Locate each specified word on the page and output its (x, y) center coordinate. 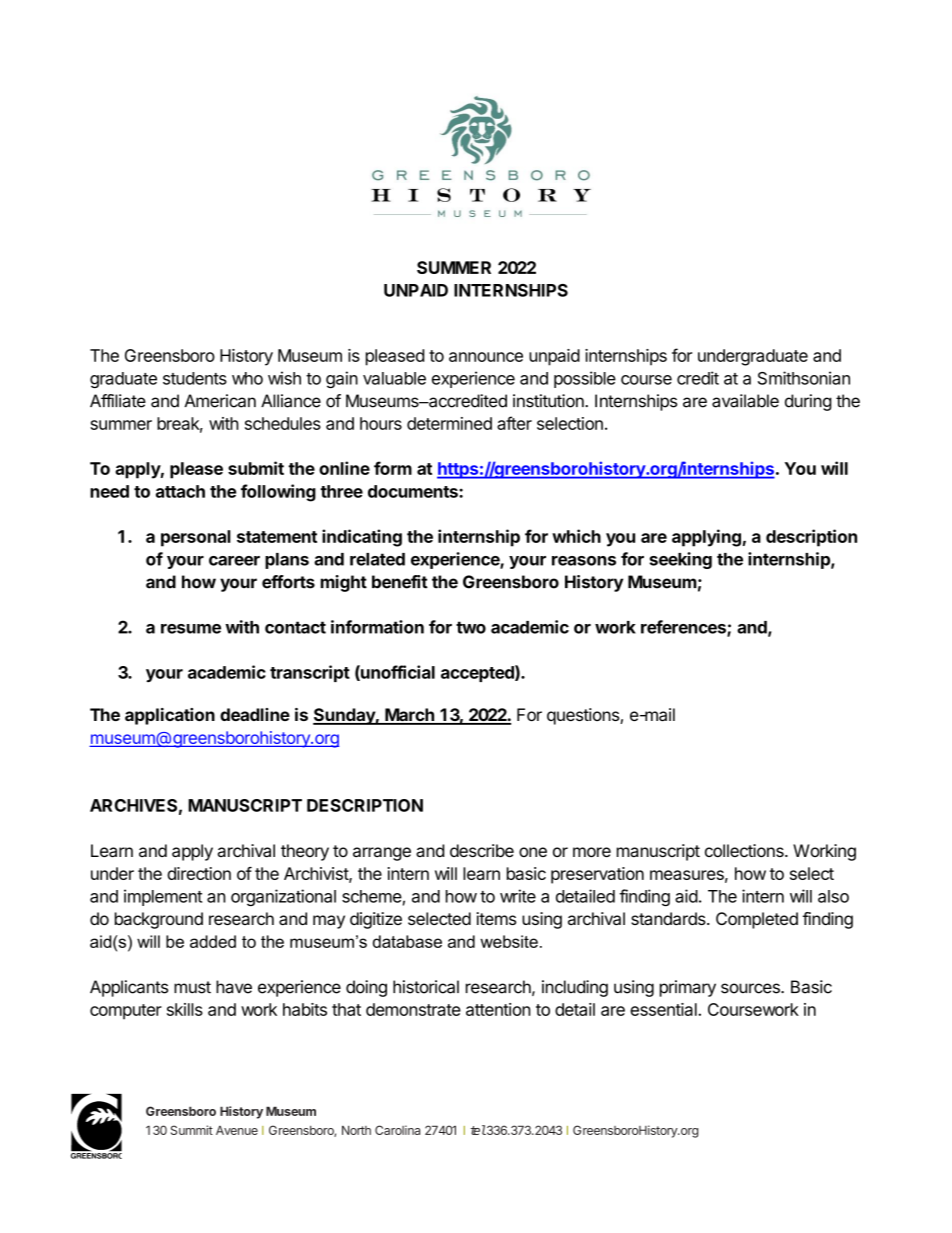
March (409, 716)
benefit (400, 582)
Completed (757, 920)
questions (584, 716)
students (195, 378)
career (234, 561)
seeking (680, 560)
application (170, 716)
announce (486, 357)
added (213, 941)
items (496, 918)
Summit (192, 1130)
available (745, 401)
